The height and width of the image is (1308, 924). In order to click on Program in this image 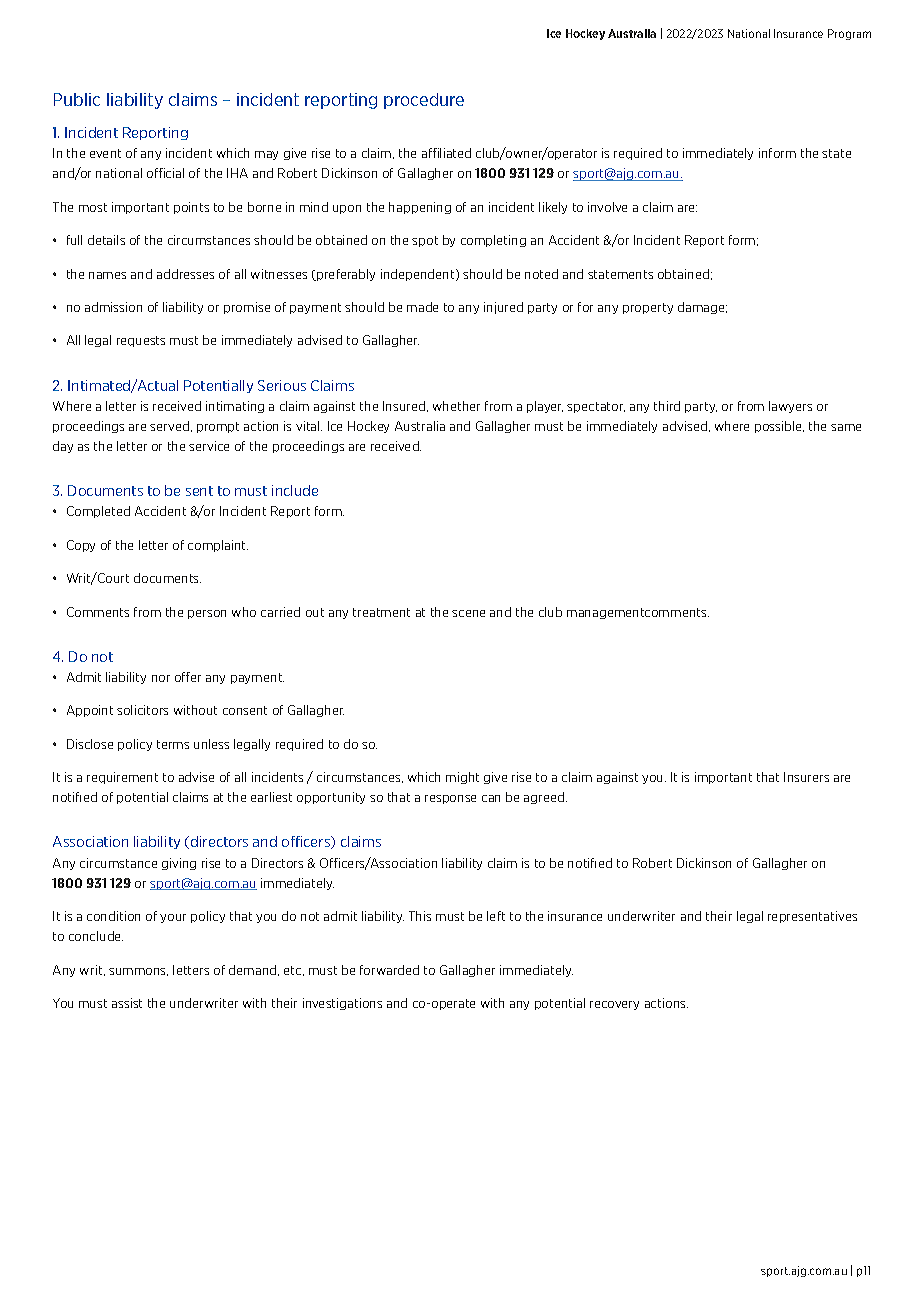, I will do `click(849, 34)`.
